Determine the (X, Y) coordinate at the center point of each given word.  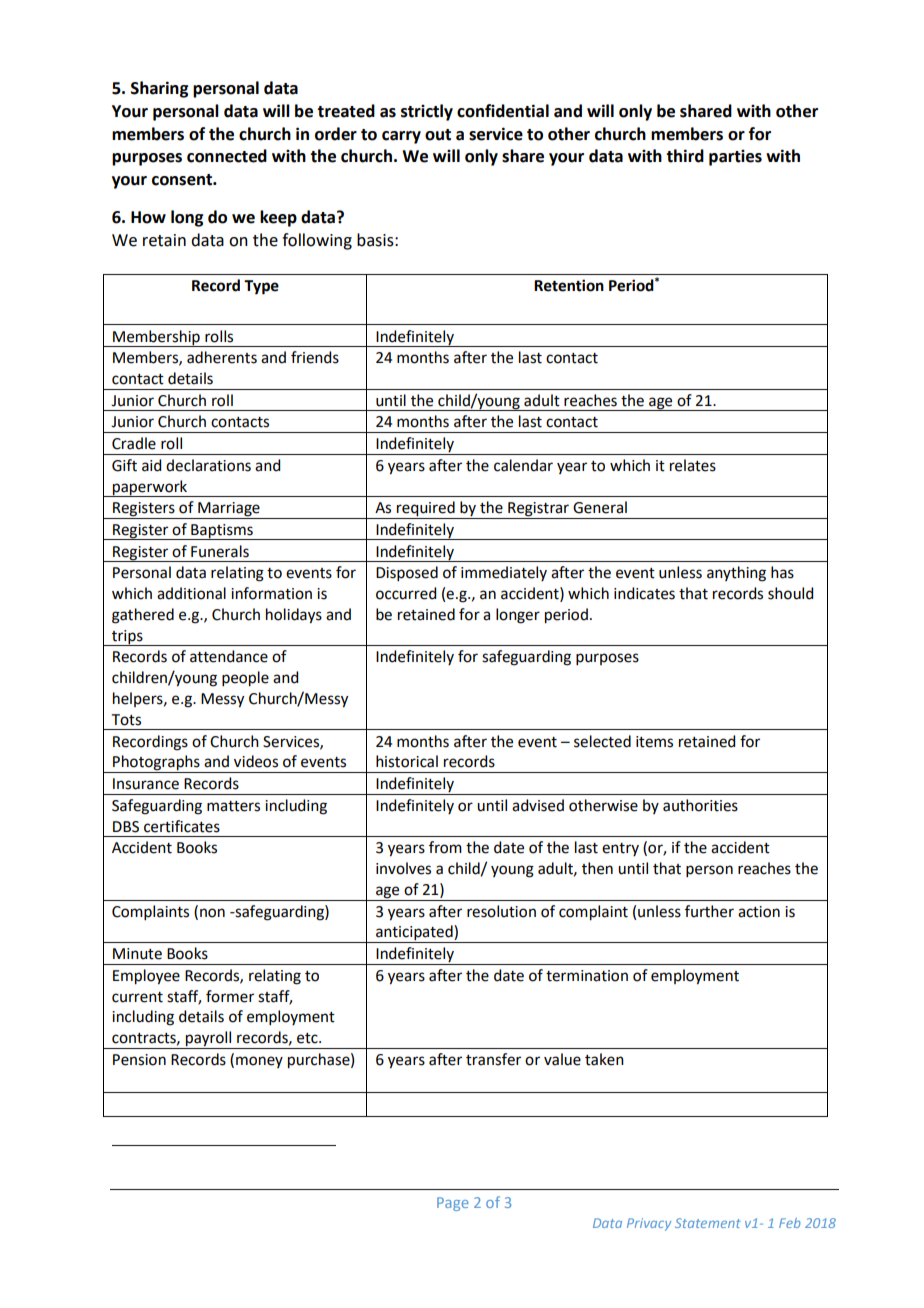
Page (453, 1204)
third (685, 156)
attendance (229, 656)
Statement (708, 1223)
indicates (644, 593)
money (259, 1062)
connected (227, 156)
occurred (406, 593)
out (438, 135)
